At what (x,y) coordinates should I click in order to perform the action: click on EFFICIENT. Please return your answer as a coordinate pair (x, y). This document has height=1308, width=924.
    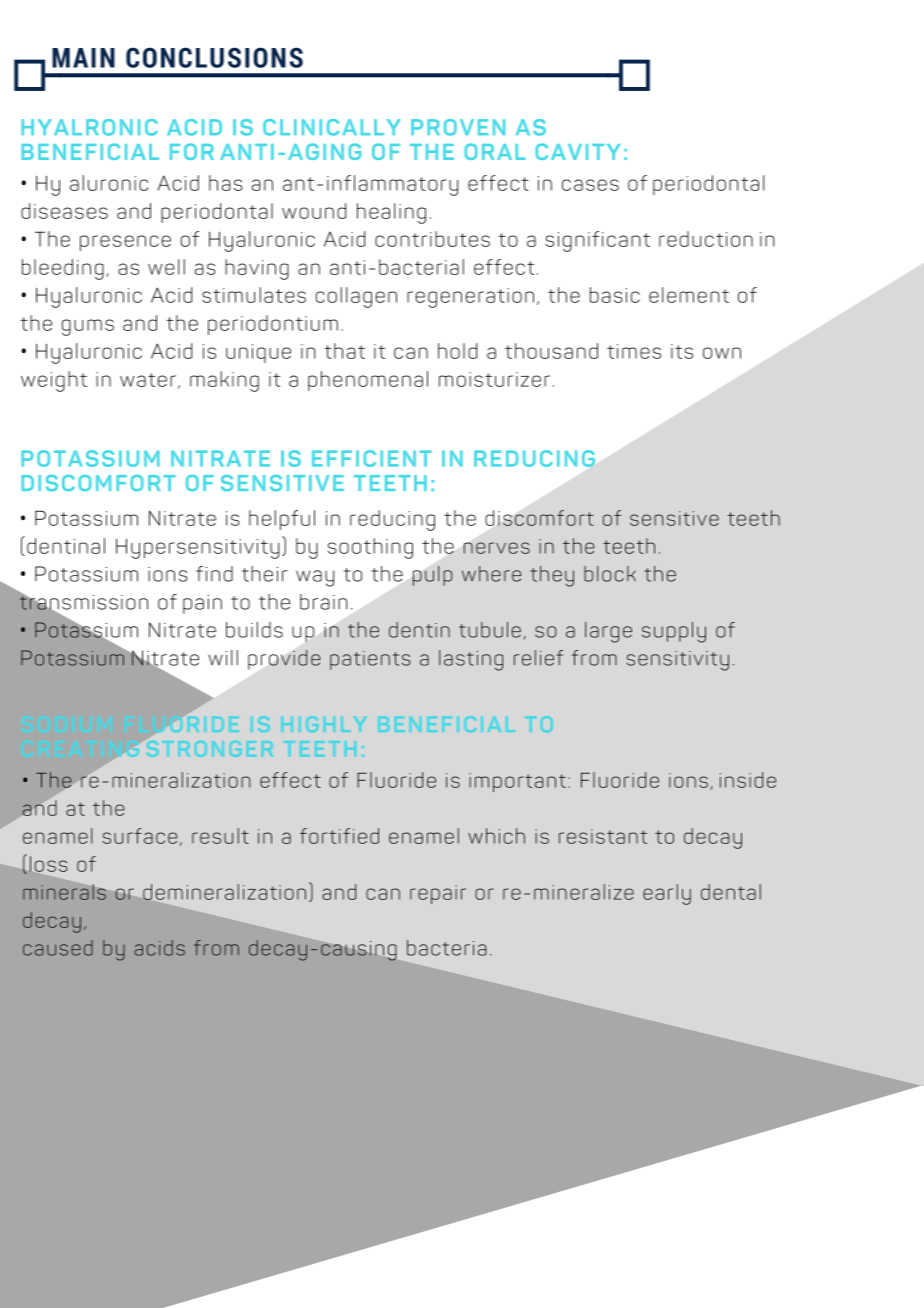
    Looking at the image, I should click on (372, 458).
